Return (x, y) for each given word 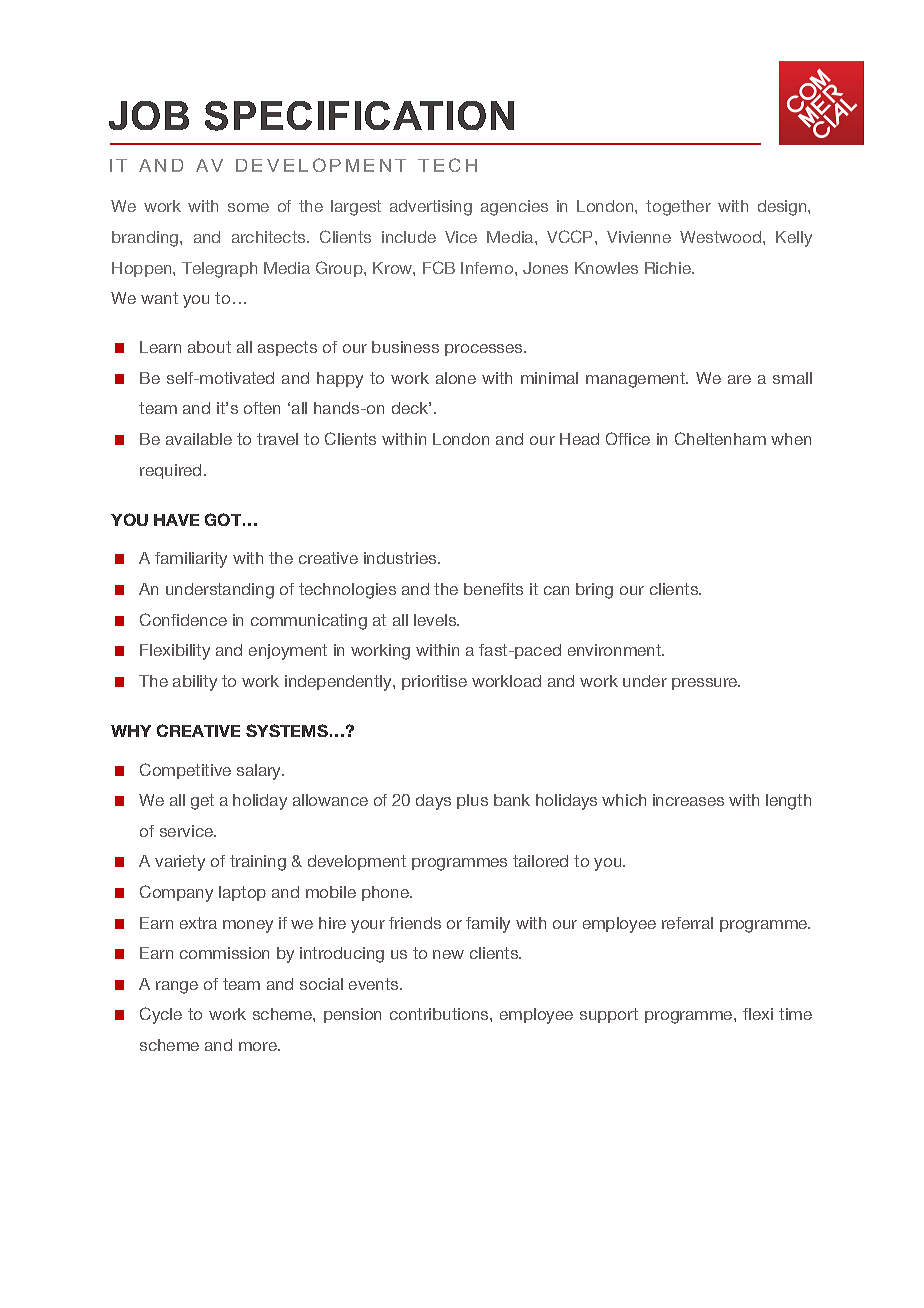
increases (688, 800)
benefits (493, 589)
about (209, 347)
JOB (149, 115)
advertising (431, 208)
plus (472, 801)
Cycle (161, 1015)
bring (594, 591)
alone (456, 378)
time (795, 1014)
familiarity (191, 560)
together (678, 208)
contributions (440, 1014)
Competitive (185, 771)
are (739, 379)
